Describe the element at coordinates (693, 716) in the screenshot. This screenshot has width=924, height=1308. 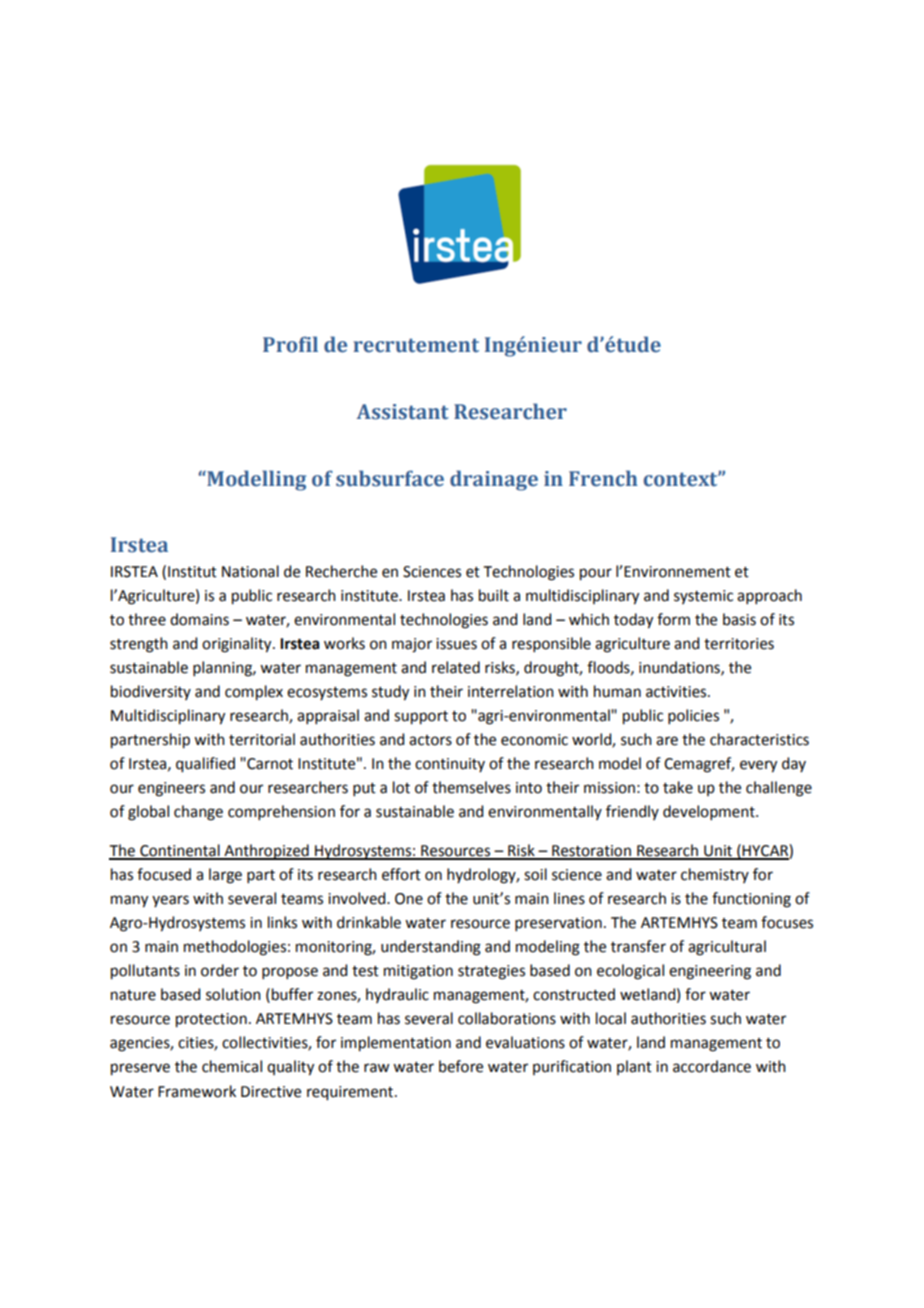
I see `policies` at that location.
